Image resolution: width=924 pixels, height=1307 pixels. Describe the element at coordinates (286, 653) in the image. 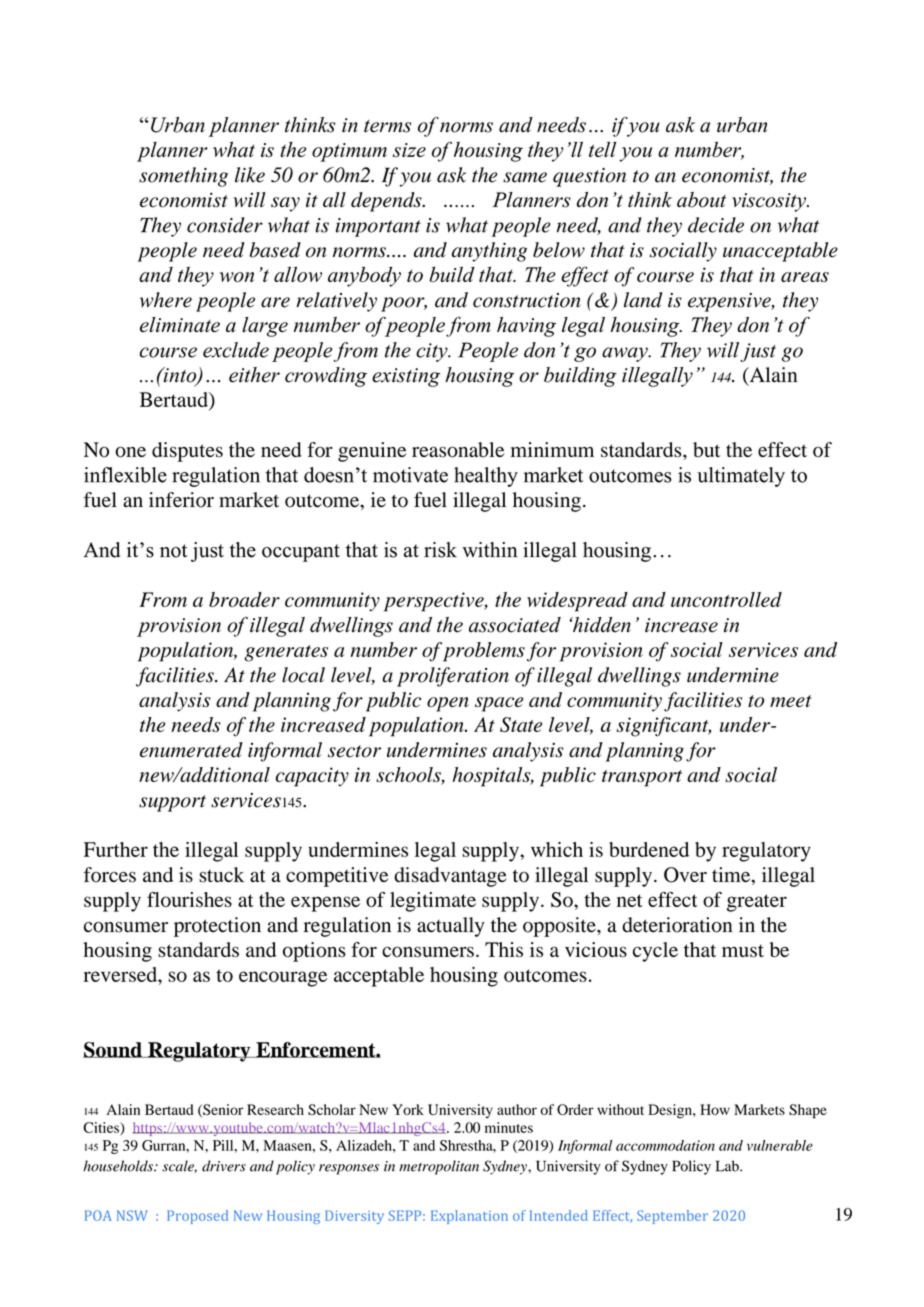

I see `generates` at that location.
